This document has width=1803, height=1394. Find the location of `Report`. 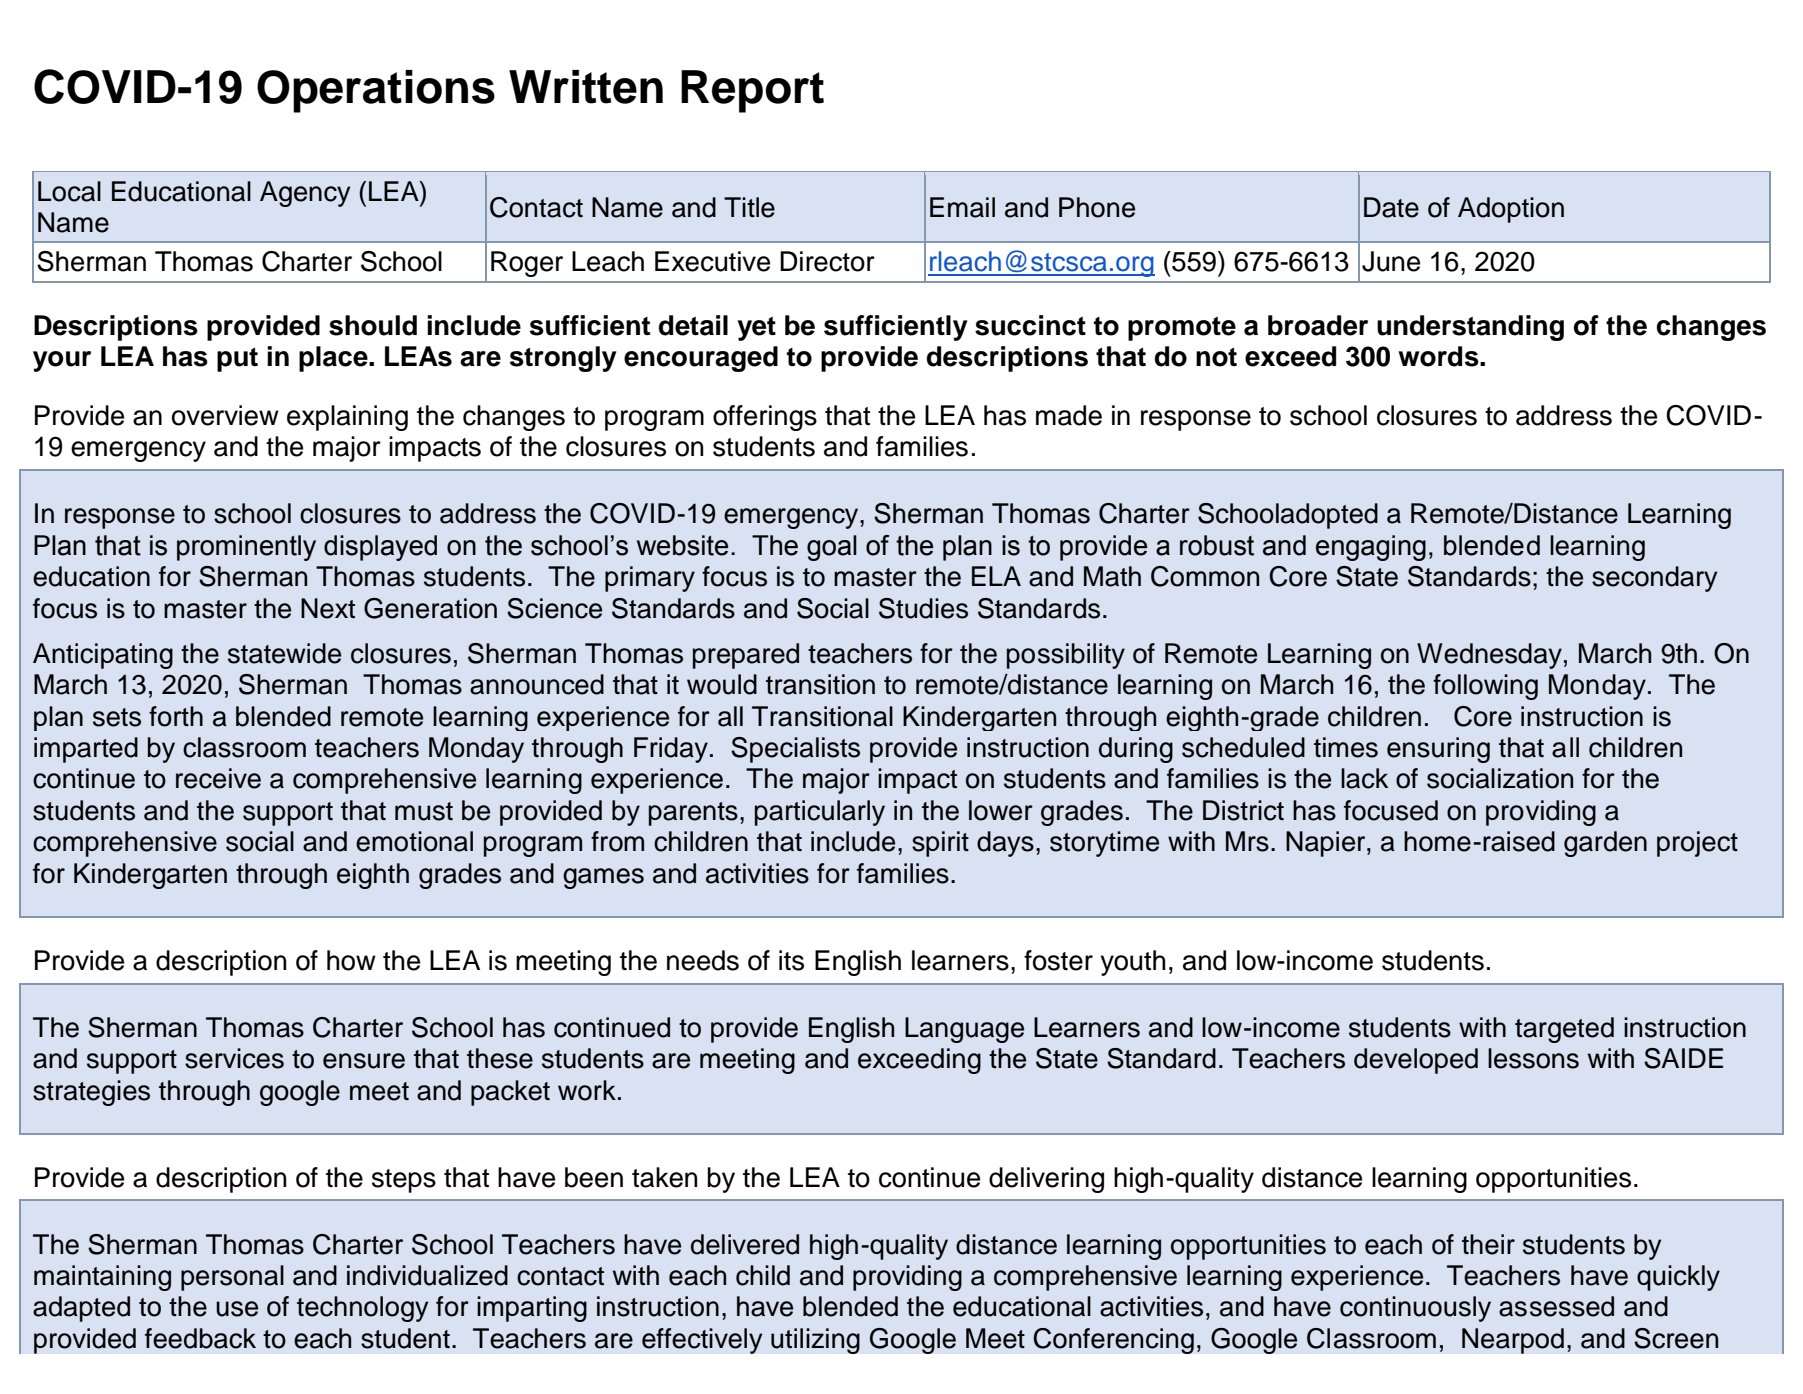

Report is located at coordinates (752, 91).
